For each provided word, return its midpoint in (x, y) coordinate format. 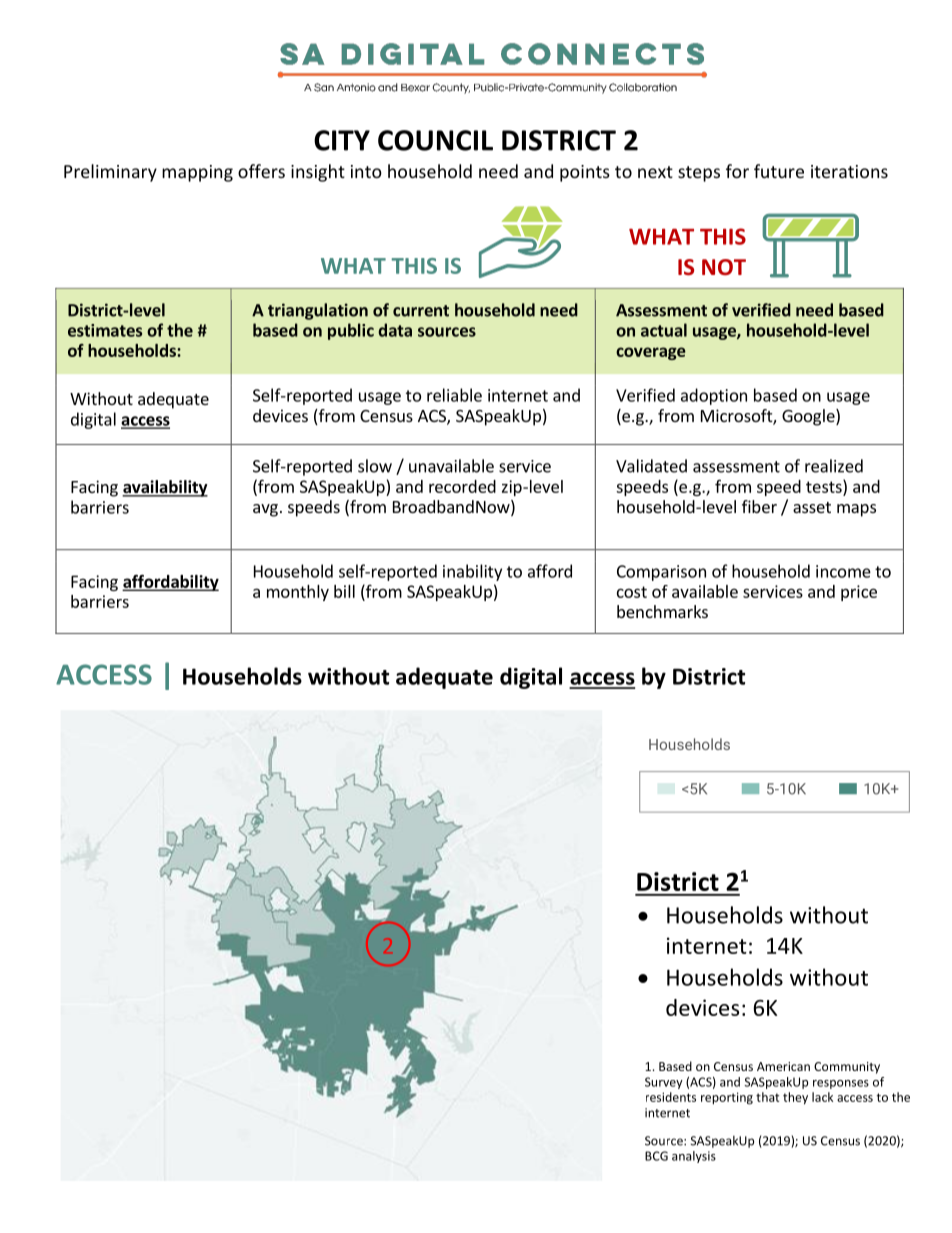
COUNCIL (435, 140)
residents (671, 1097)
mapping (197, 173)
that (767, 1097)
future (779, 171)
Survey (664, 1083)
